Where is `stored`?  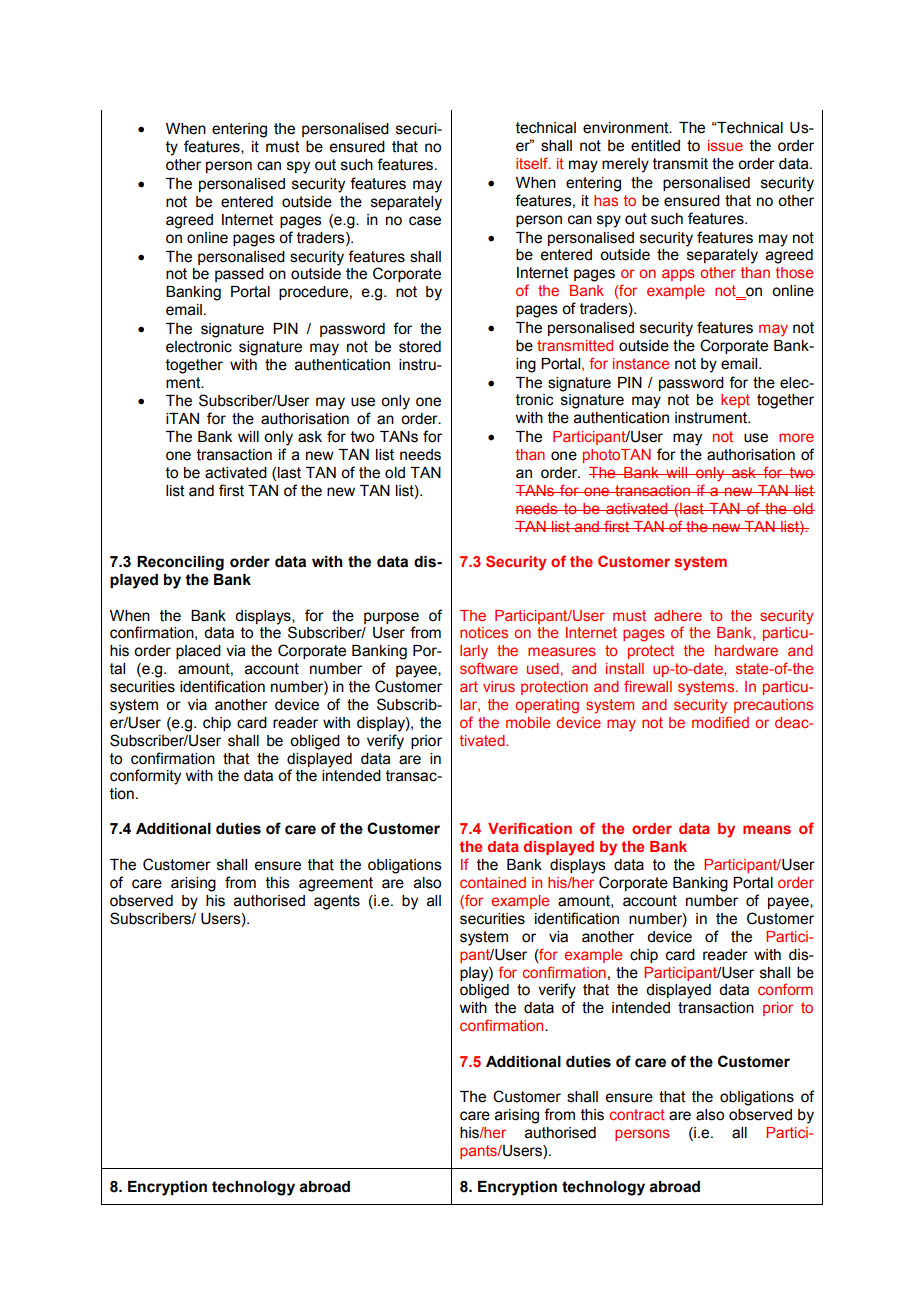 stored is located at coordinates (420, 347).
